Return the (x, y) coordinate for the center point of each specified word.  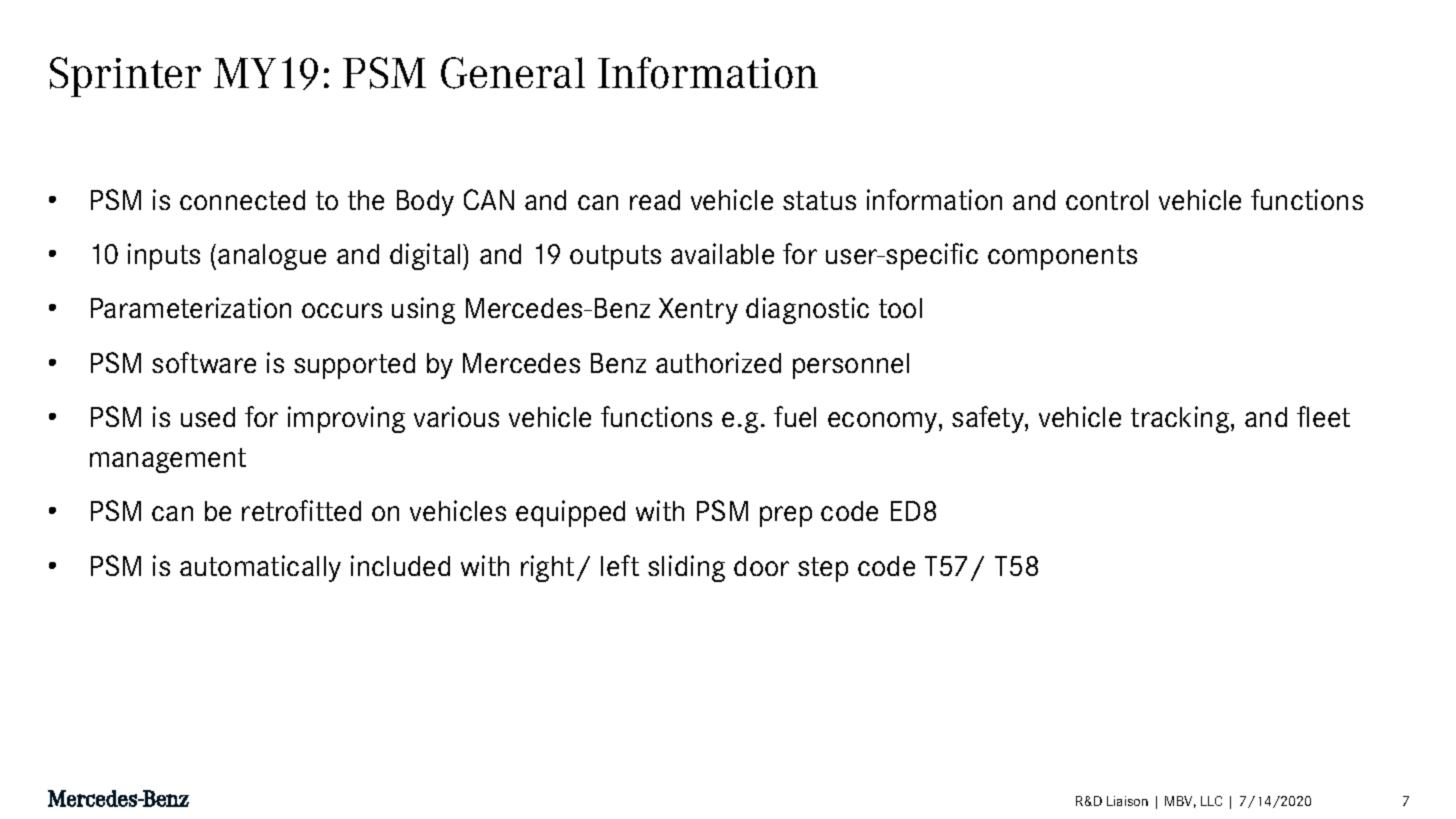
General (513, 73)
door (761, 566)
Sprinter (125, 77)
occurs (342, 310)
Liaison (1127, 801)
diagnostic (807, 310)
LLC (1211, 801)
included (400, 565)
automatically (260, 568)
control (1107, 200)
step (823, 569)
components (1062, 257)
